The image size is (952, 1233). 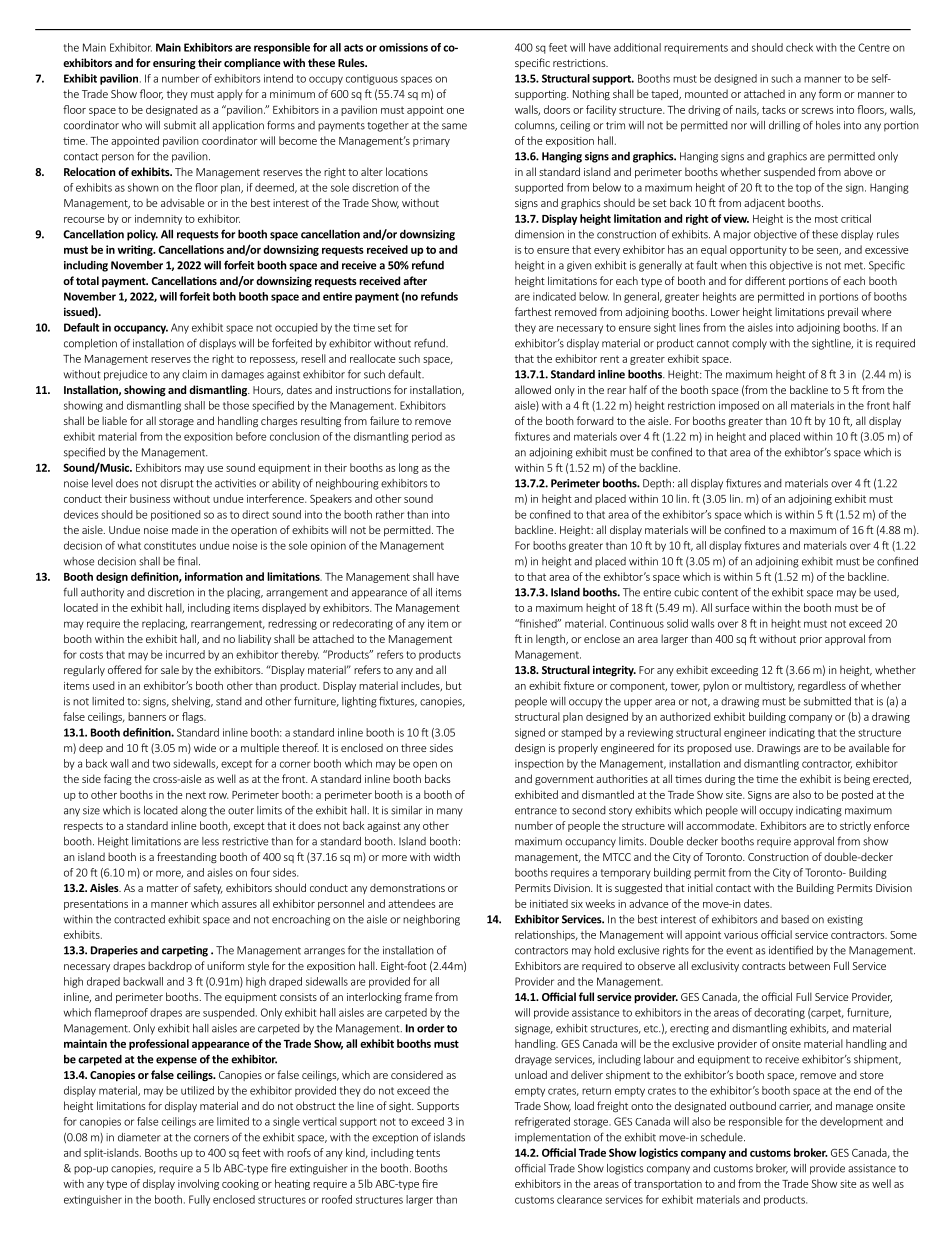 I want to click on prior, so click(x=811, y=640).
